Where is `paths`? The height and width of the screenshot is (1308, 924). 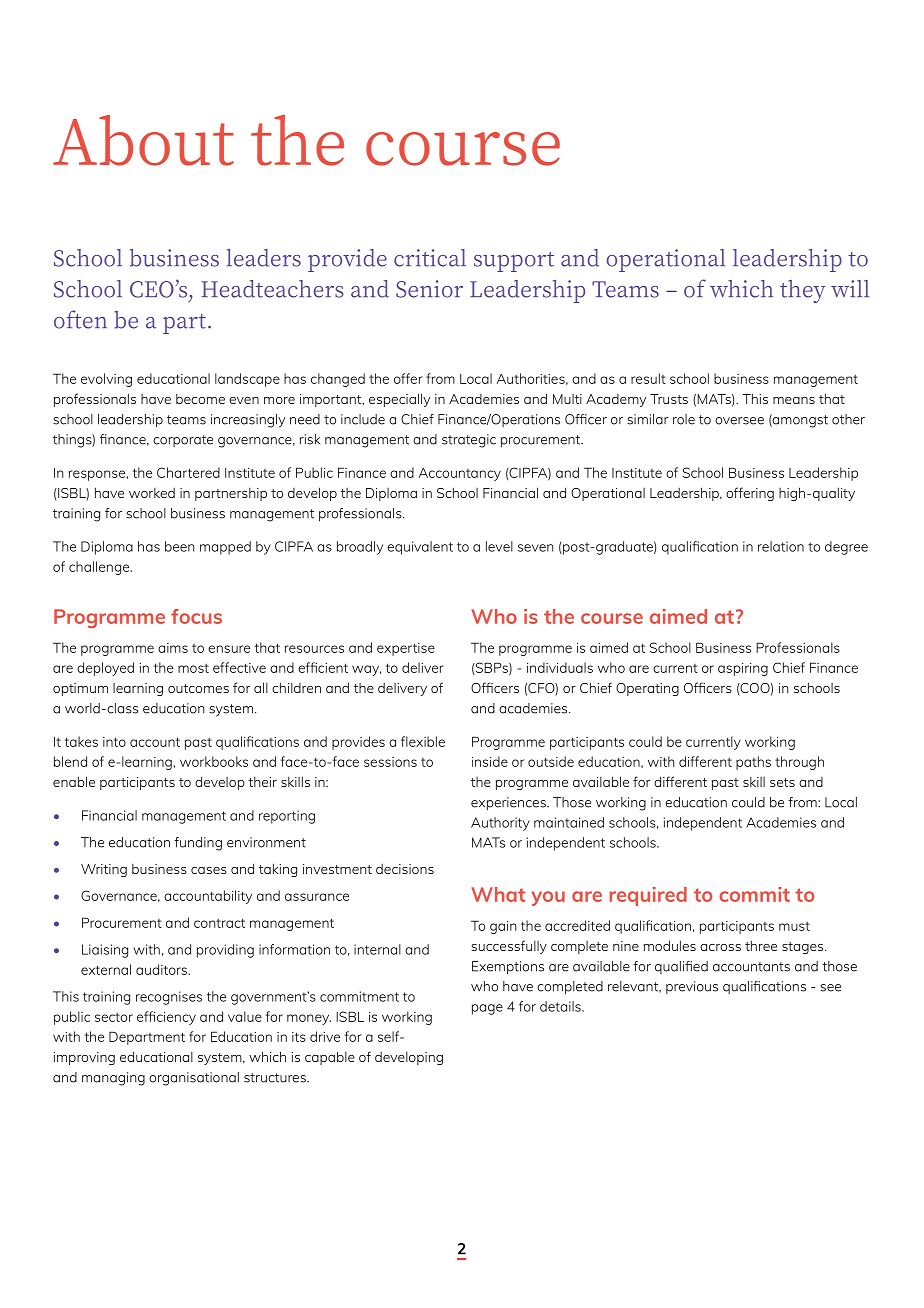
paths is located at coordinates (753, 763).
